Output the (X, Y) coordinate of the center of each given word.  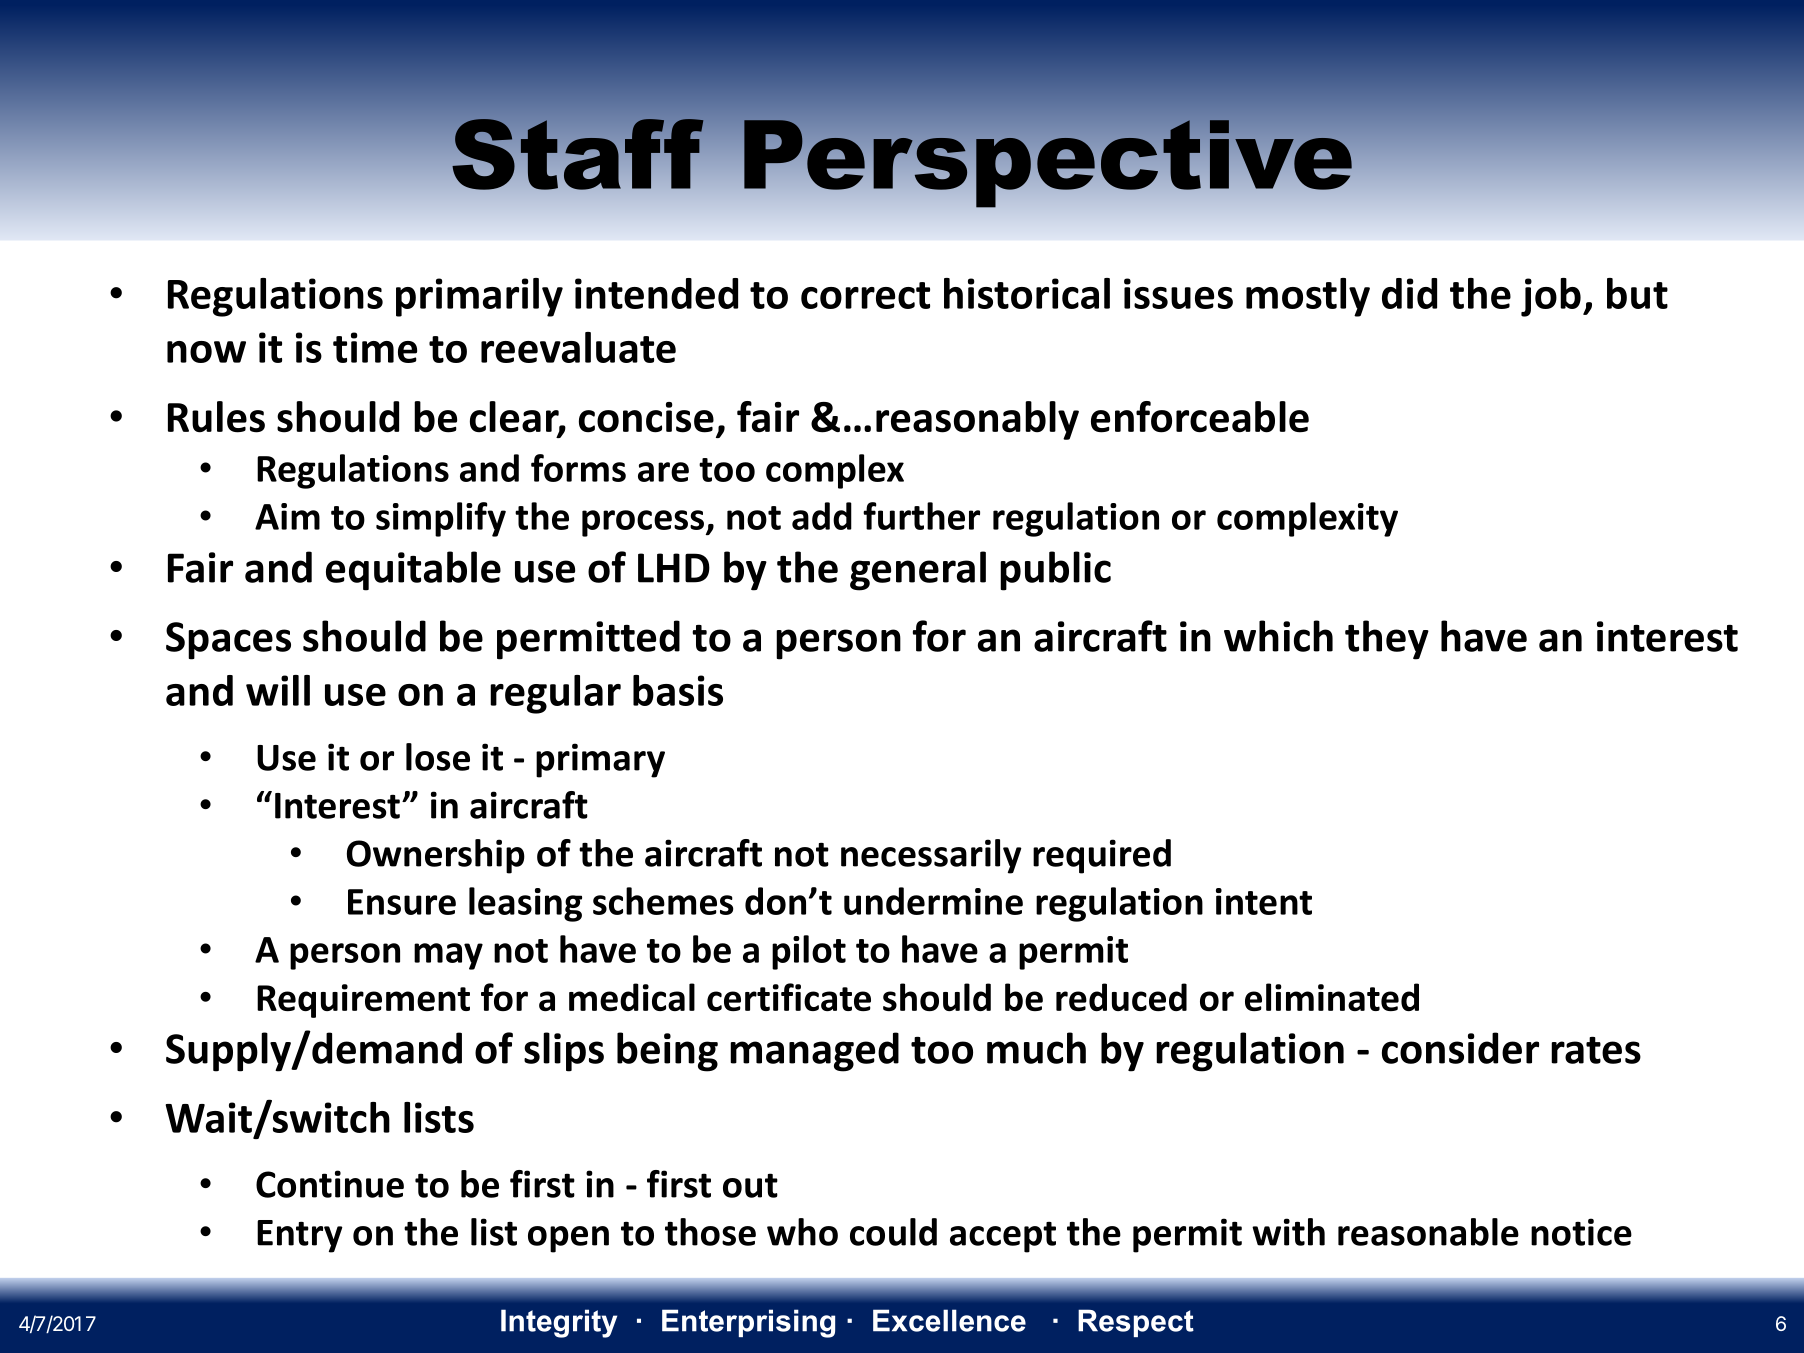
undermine (933, 901)
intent (1264, 901)
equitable (413, 571)
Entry (300, 1236)
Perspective (1048, 163)
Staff (578, 154)
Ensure (402, 902)
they (1387, 640)
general (918, 571)
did (1409, 293)
